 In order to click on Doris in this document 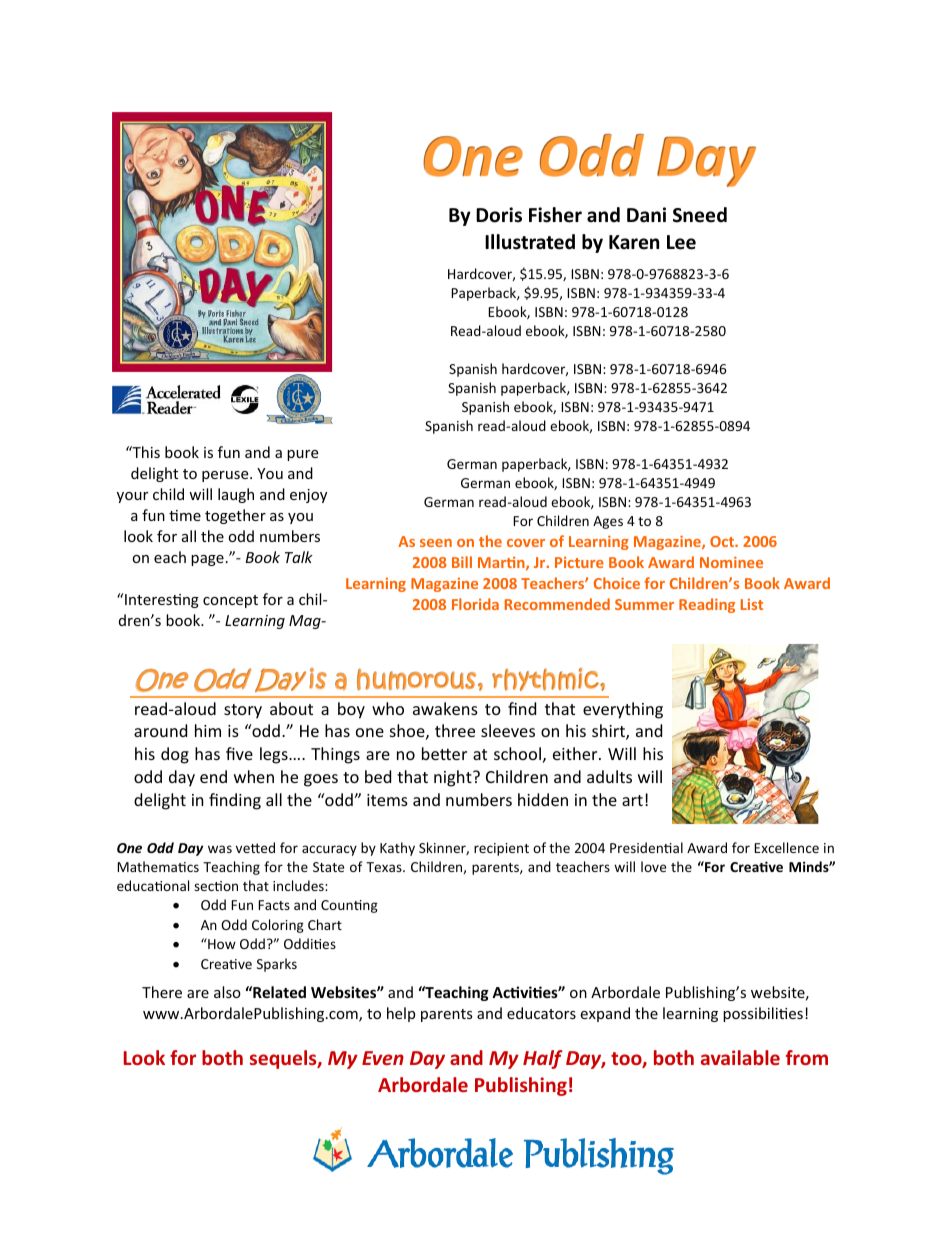, I will do `click(499, 215)`.
